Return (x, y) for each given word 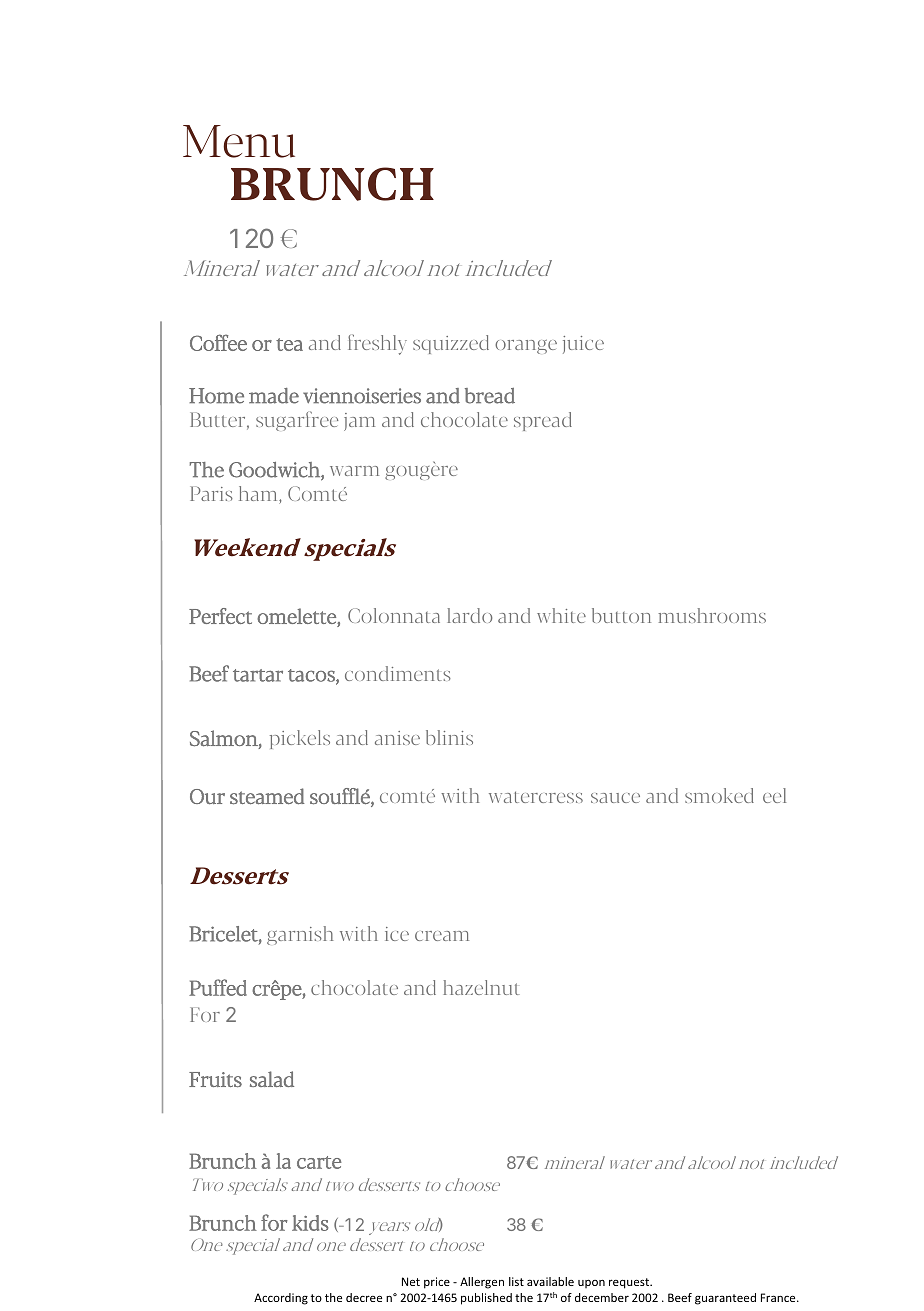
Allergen (482, 1283)
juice (583, 345)
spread (543, 421)
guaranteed (725, 1299)
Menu (239, 141)
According (281, 1299)
